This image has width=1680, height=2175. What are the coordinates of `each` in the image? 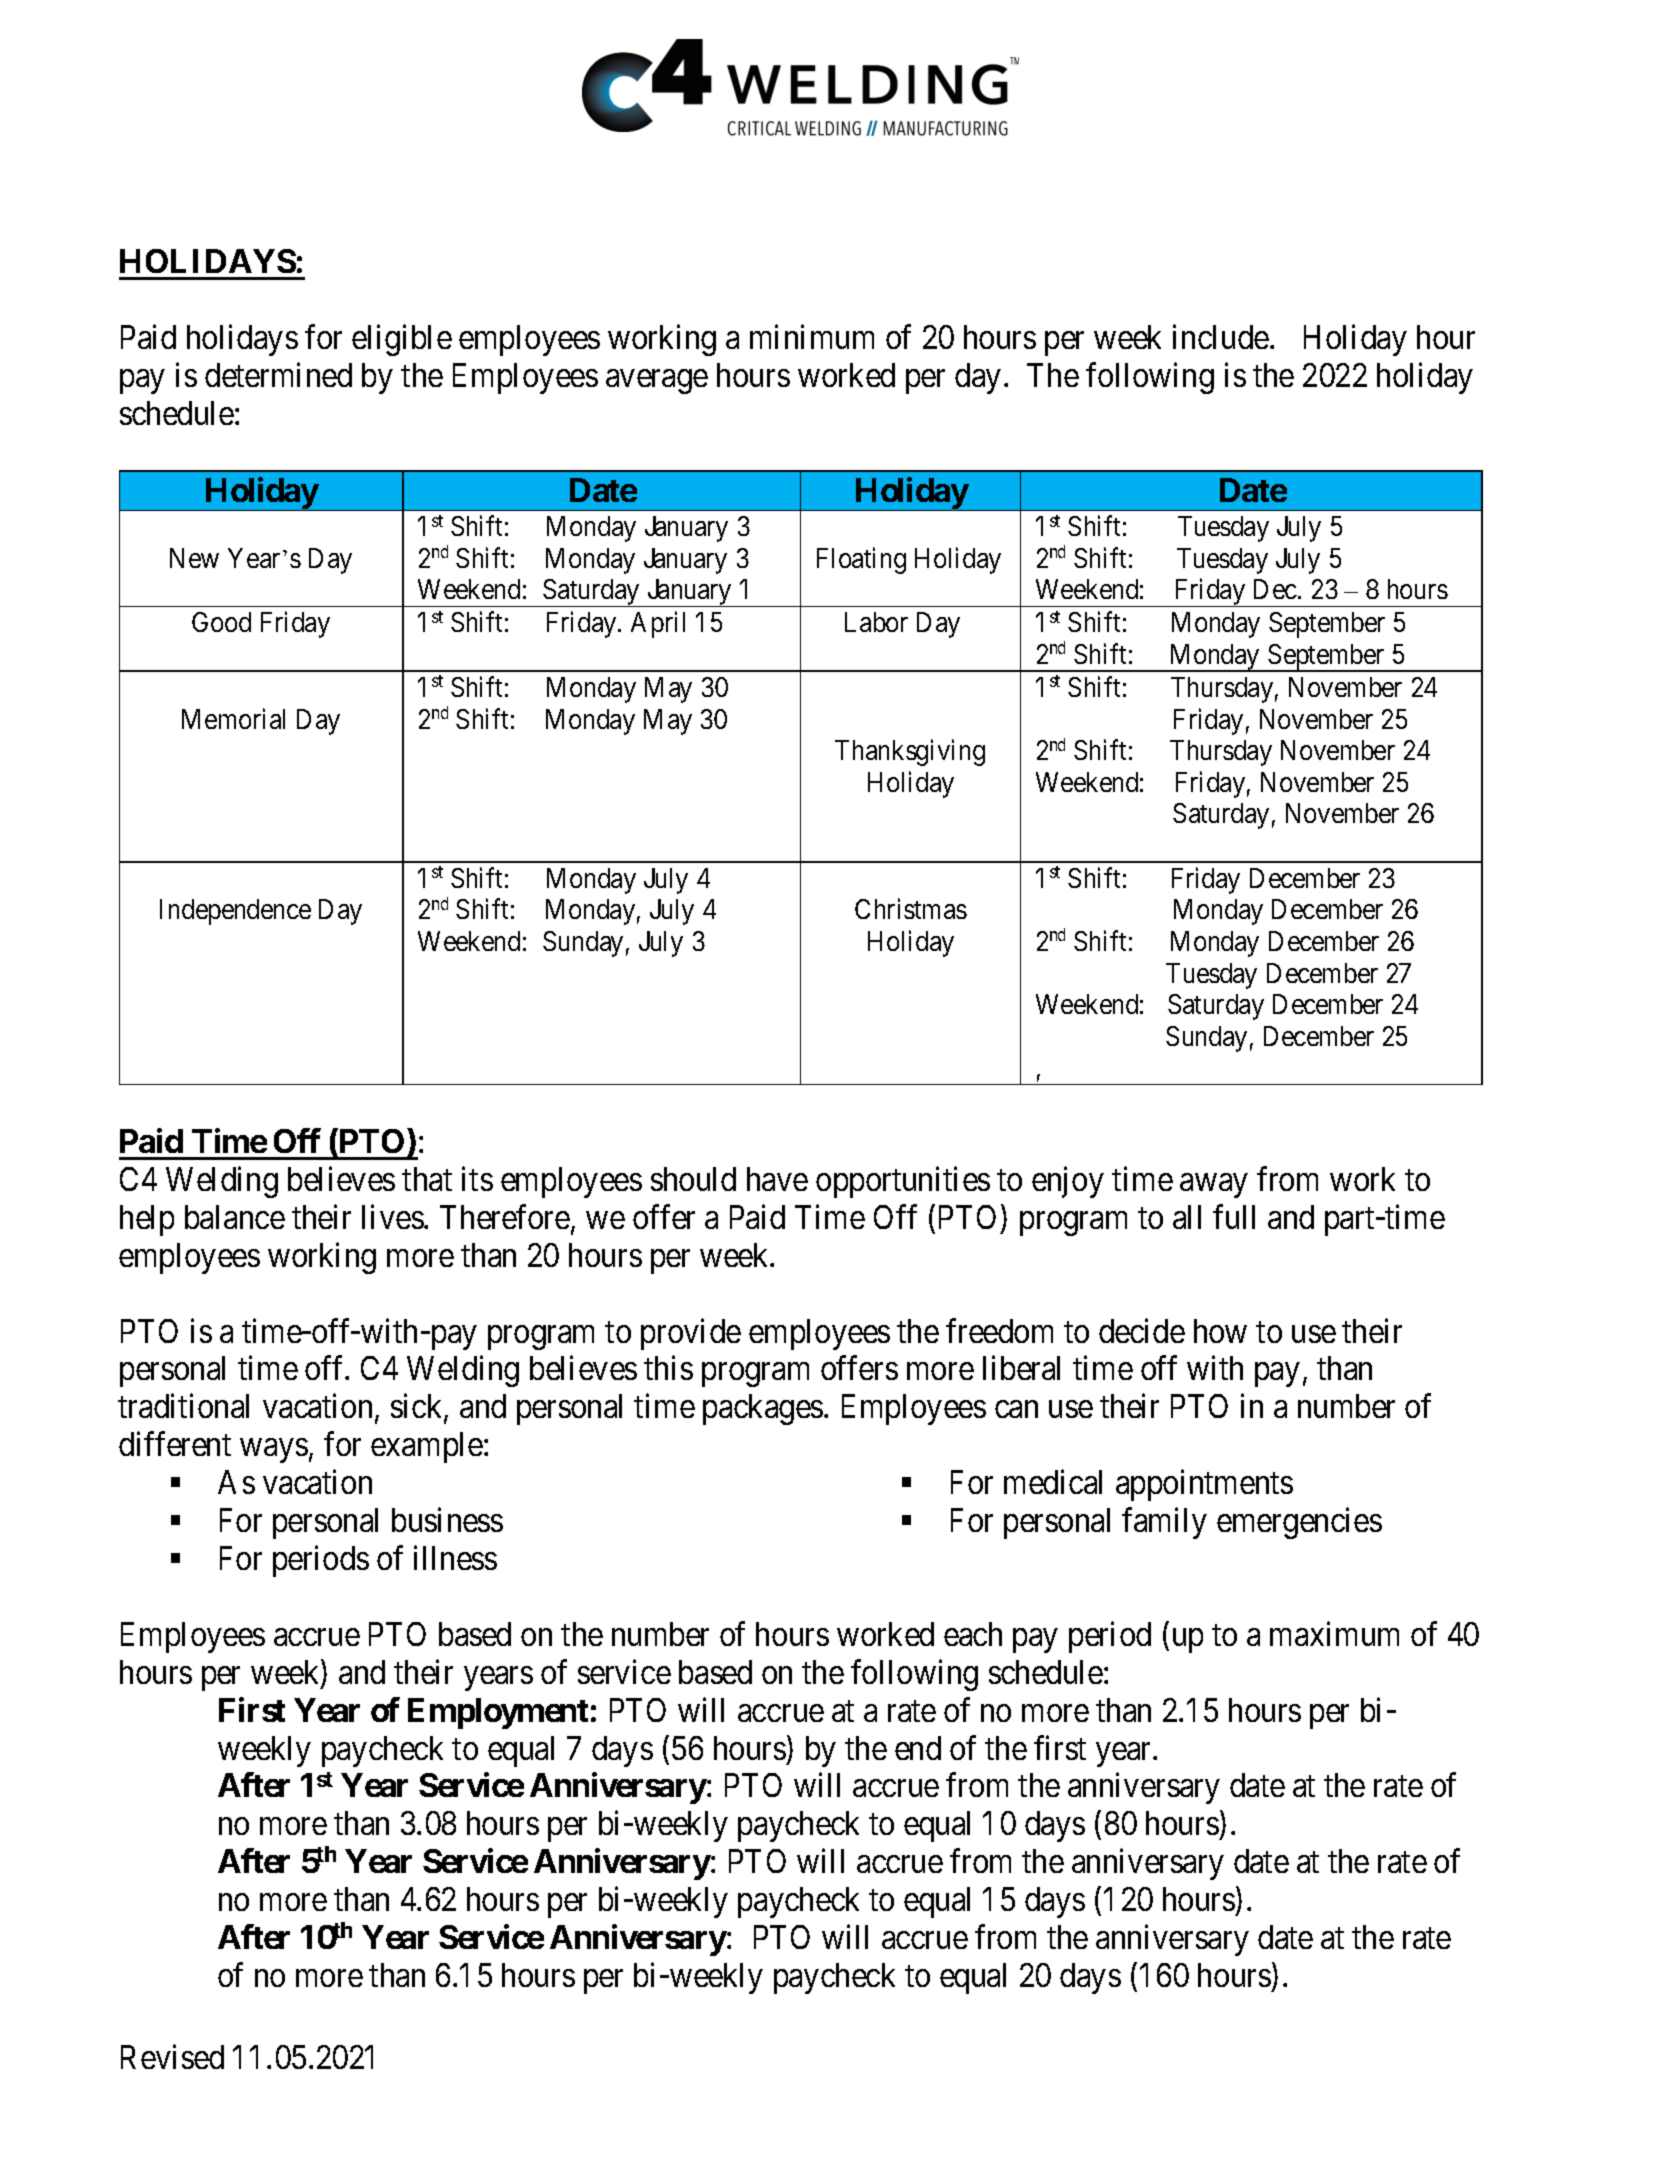 It's located at (973, 1634).
